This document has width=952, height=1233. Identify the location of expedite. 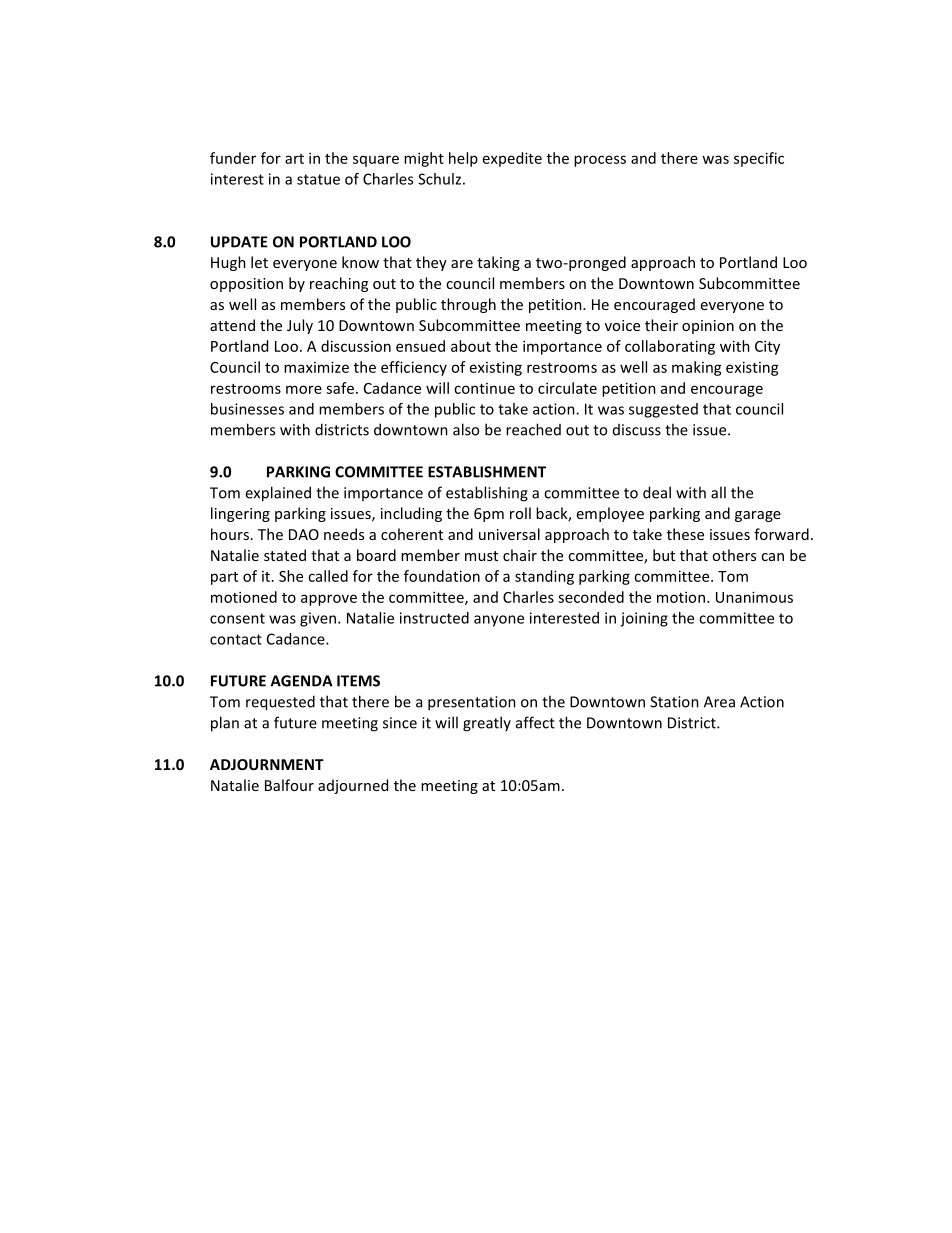
(512, 159).
